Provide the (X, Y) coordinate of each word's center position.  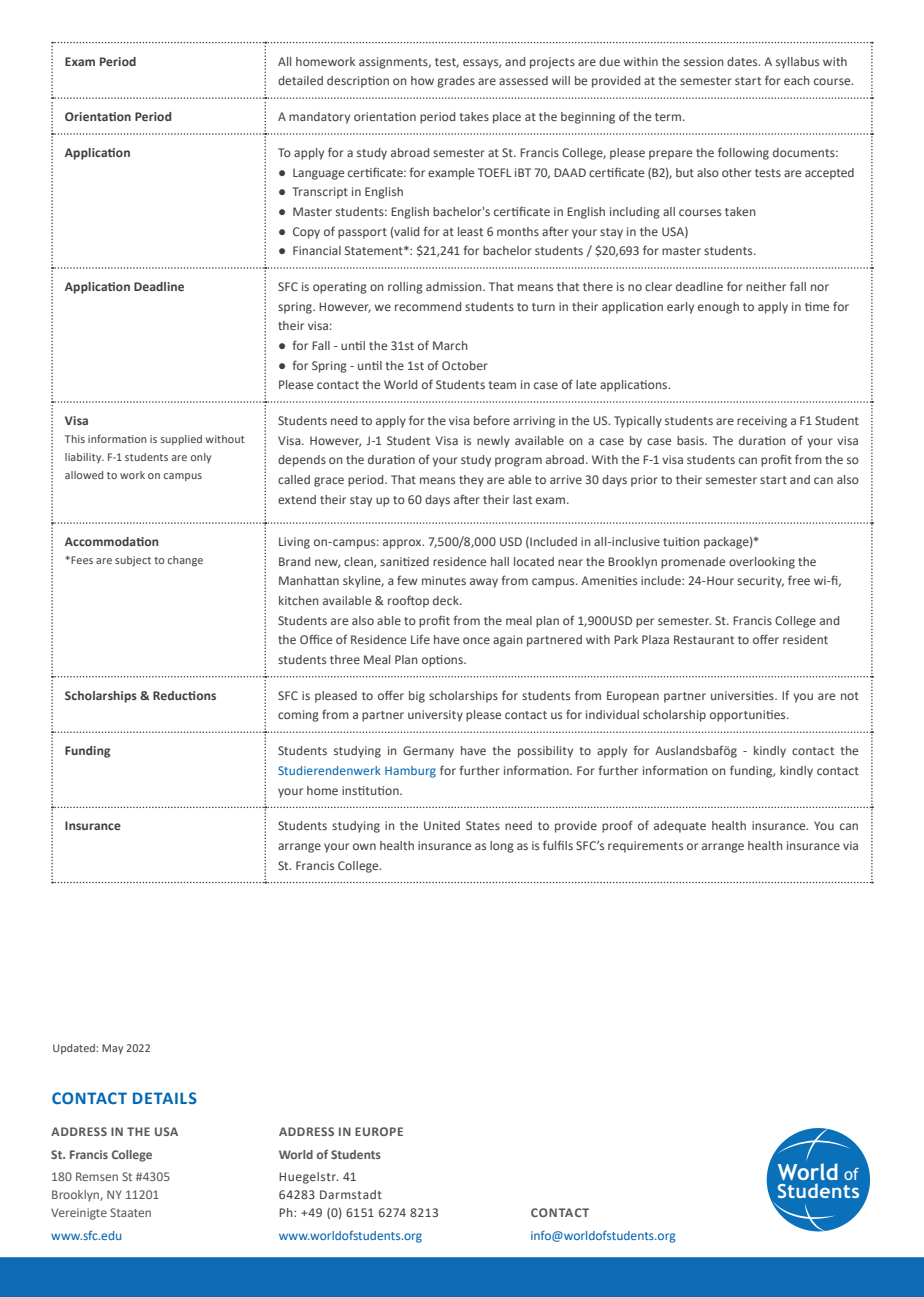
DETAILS (165, 1098)
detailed (300, 80)
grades (456, 82)
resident (805, 639)
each (797, 80)
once (476, 640)
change (185, 561)
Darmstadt (351, 1194)
